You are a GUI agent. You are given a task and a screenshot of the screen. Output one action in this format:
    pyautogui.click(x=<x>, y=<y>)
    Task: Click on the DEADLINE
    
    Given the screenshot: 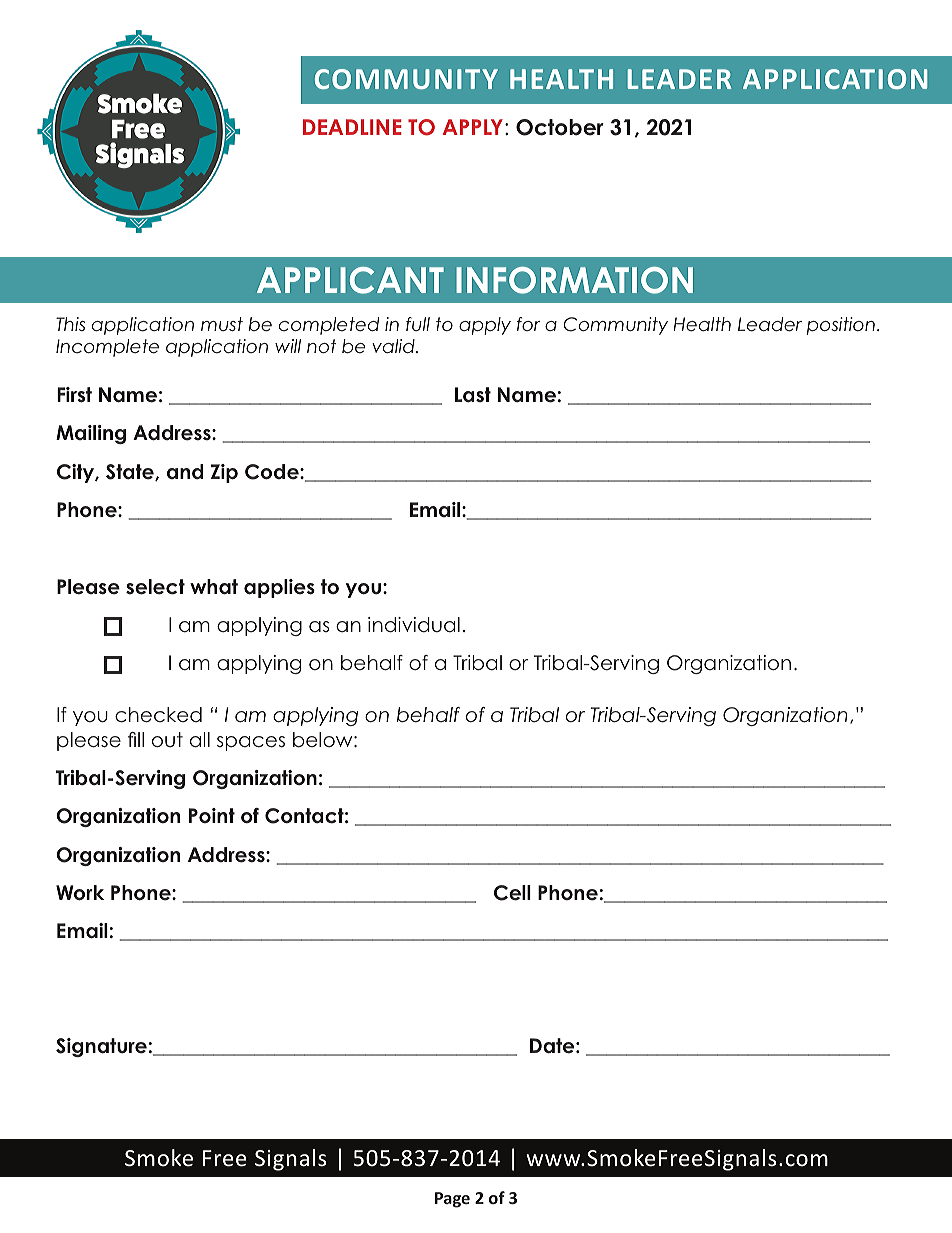 What is the action you would take?
    pyautogui.click(x=352, y=127)
